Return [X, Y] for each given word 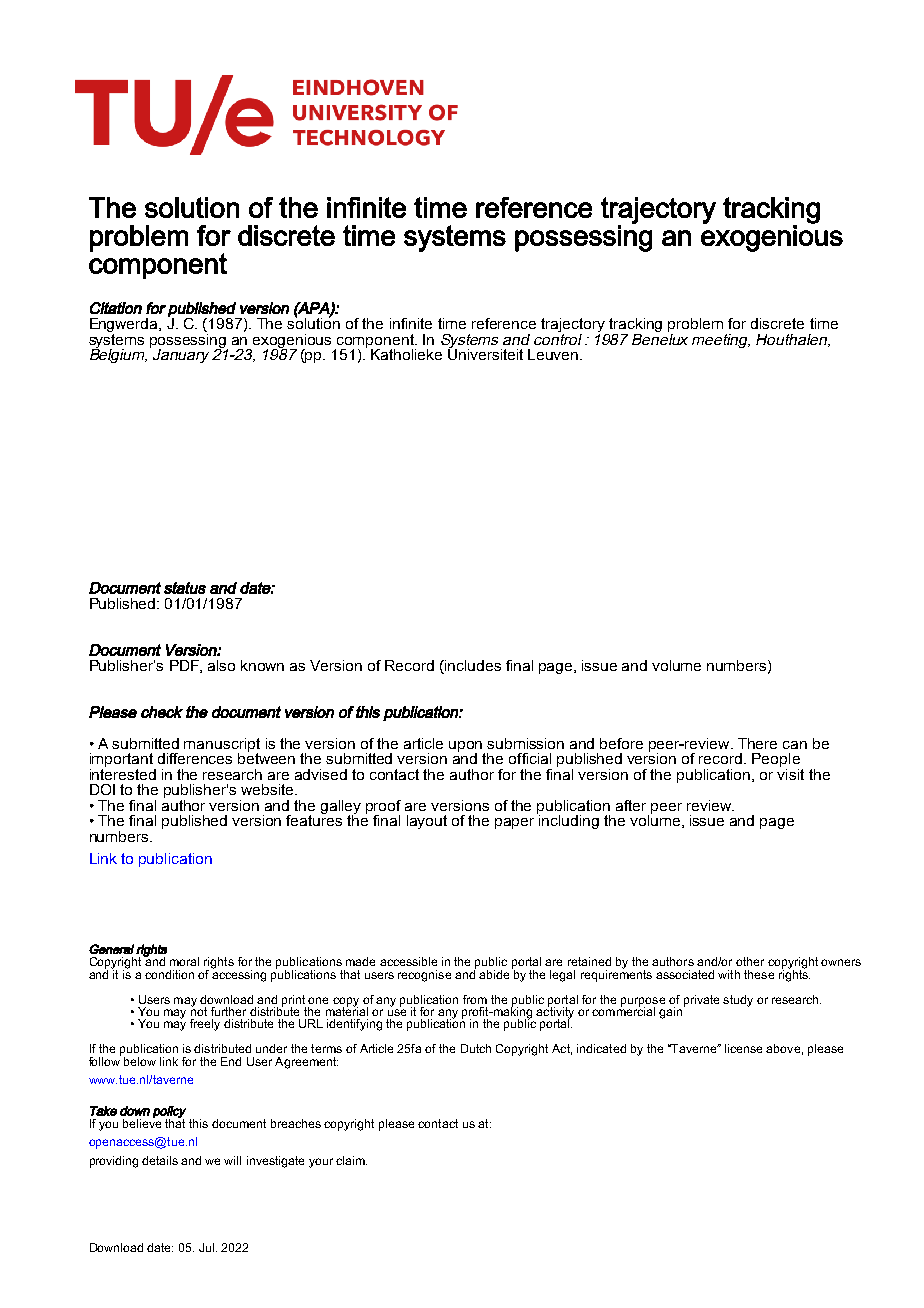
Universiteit [485, 353]
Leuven [554, 354]
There [757, 743]
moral [184, 961]
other [750, 961]
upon [467, 747]
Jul [206, 1247]
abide [494, 974]
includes [472, 667]
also [221, 665]
